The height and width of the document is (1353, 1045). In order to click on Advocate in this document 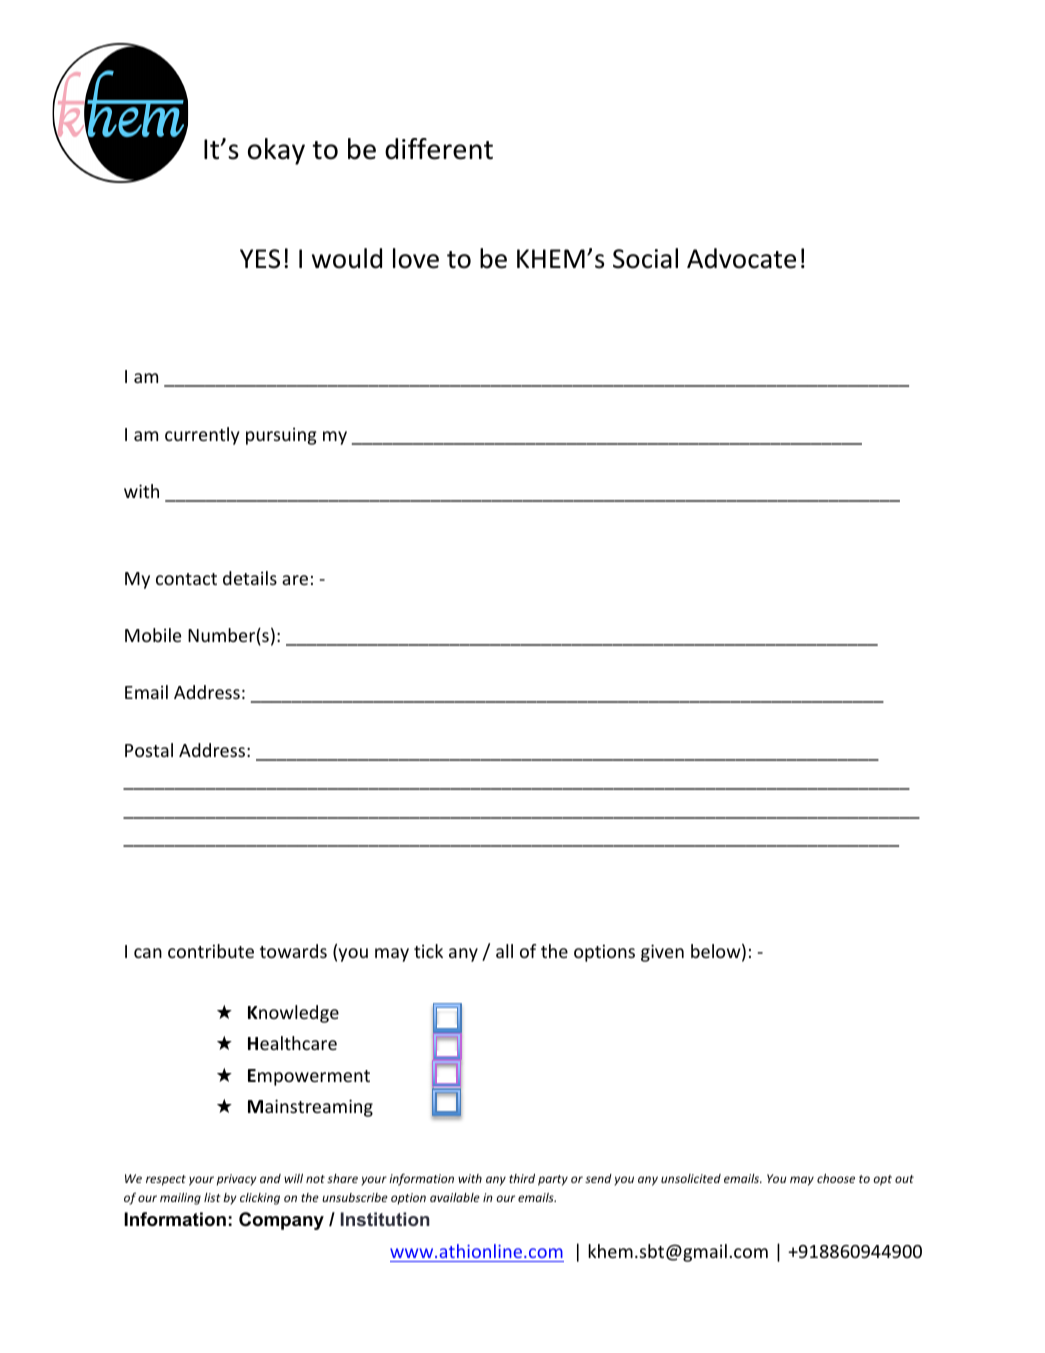, I will do `click(741, 258)`.
